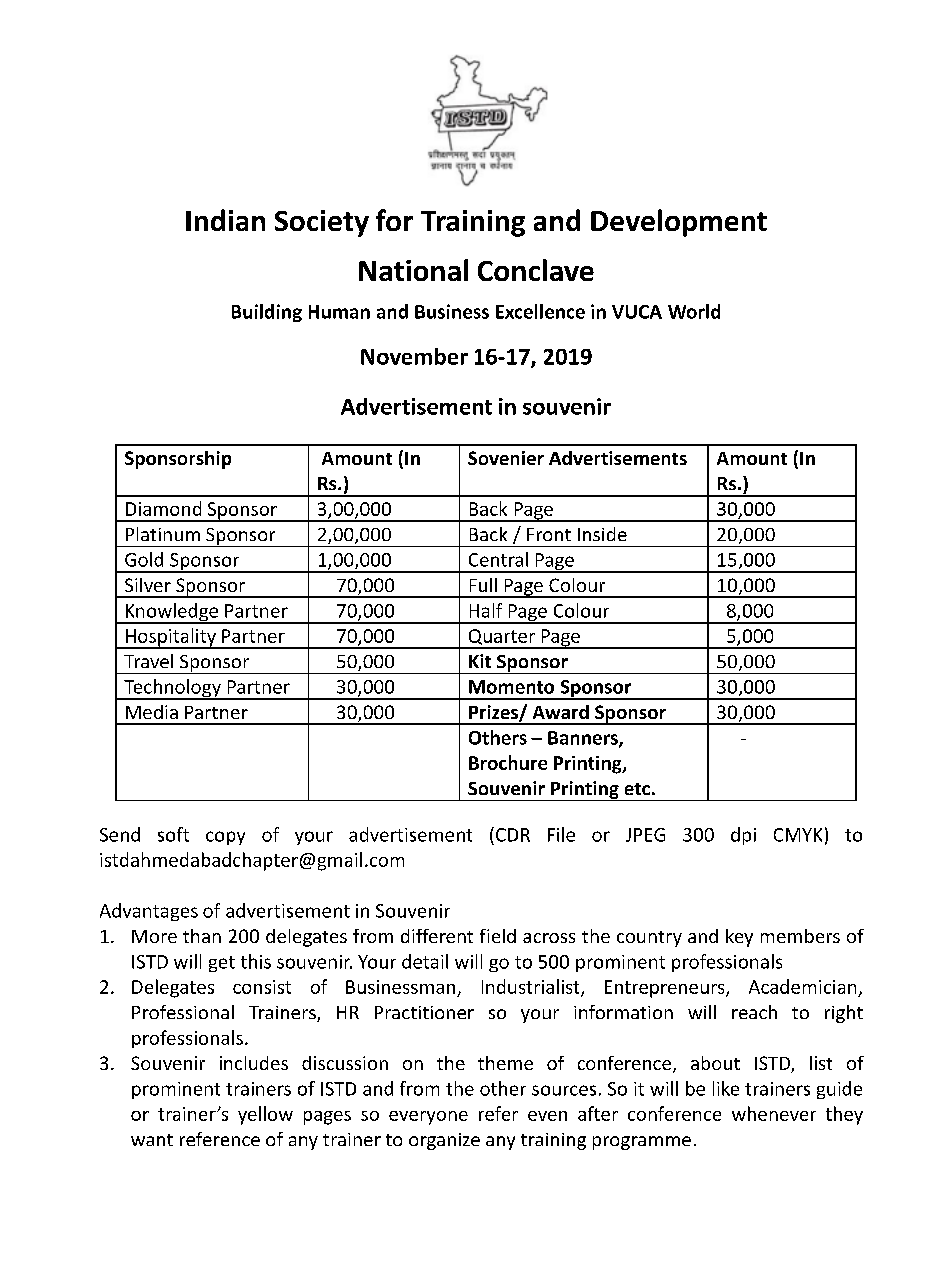 The height and width of the screenshot is (1270, 952). What do you see at coordinates (536, 270) in the screenshot?
I see `Conclave` at bounding box center [536, 270].
